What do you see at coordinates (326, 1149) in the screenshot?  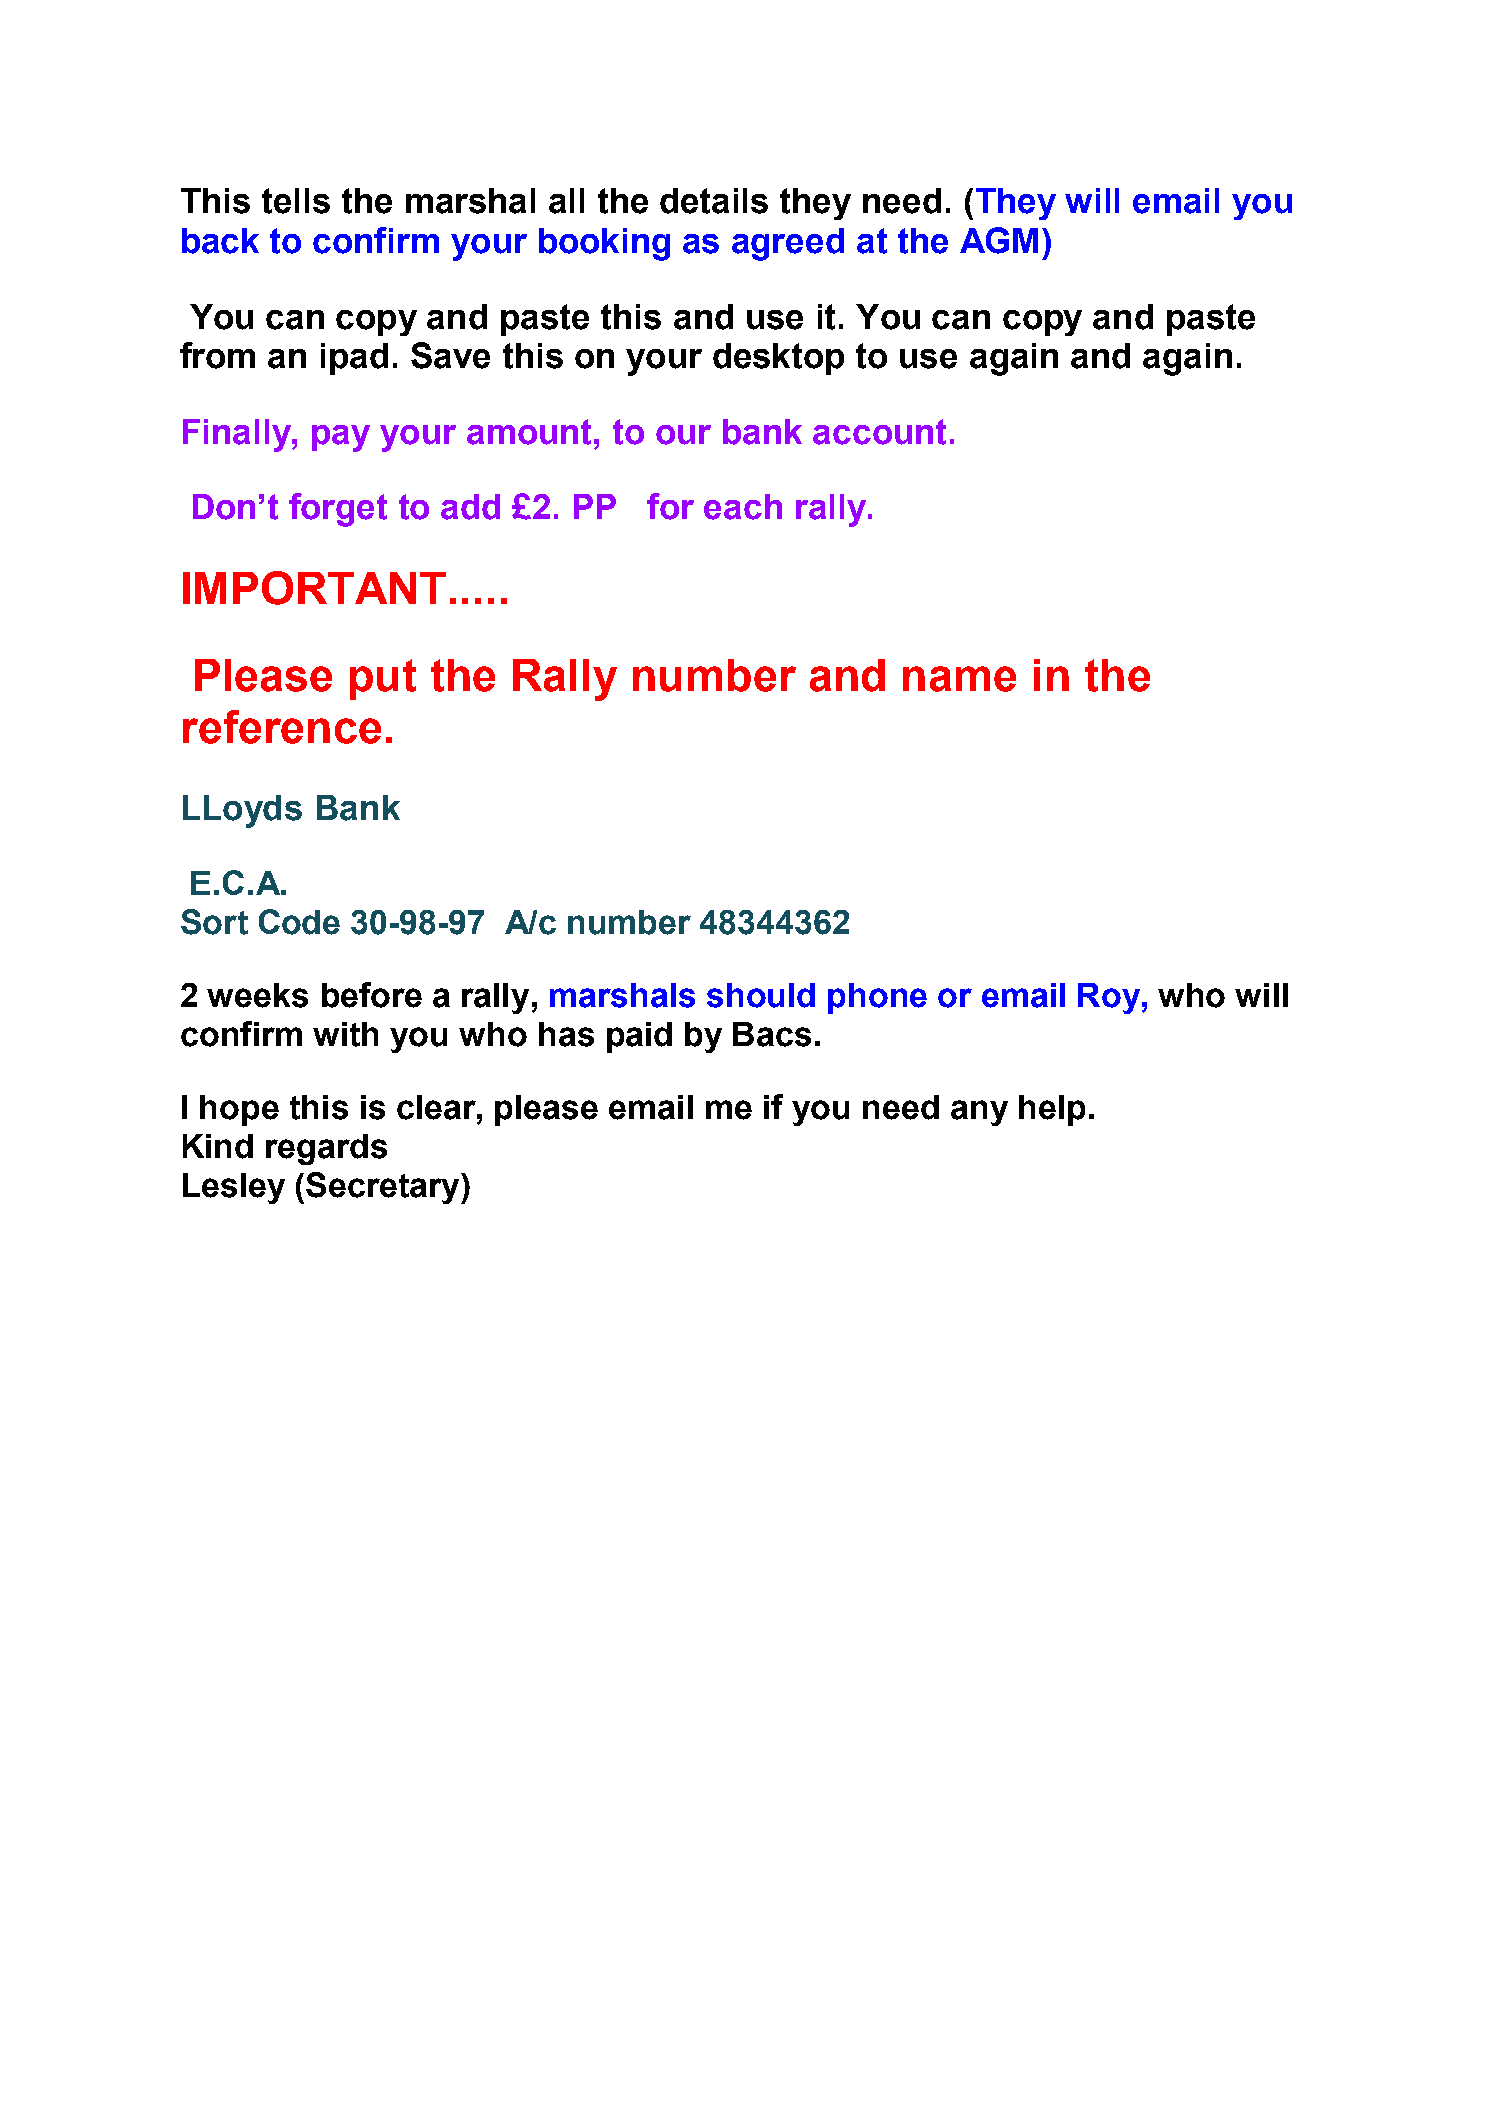 I see `regards` at bounding box center [326, 1149].
